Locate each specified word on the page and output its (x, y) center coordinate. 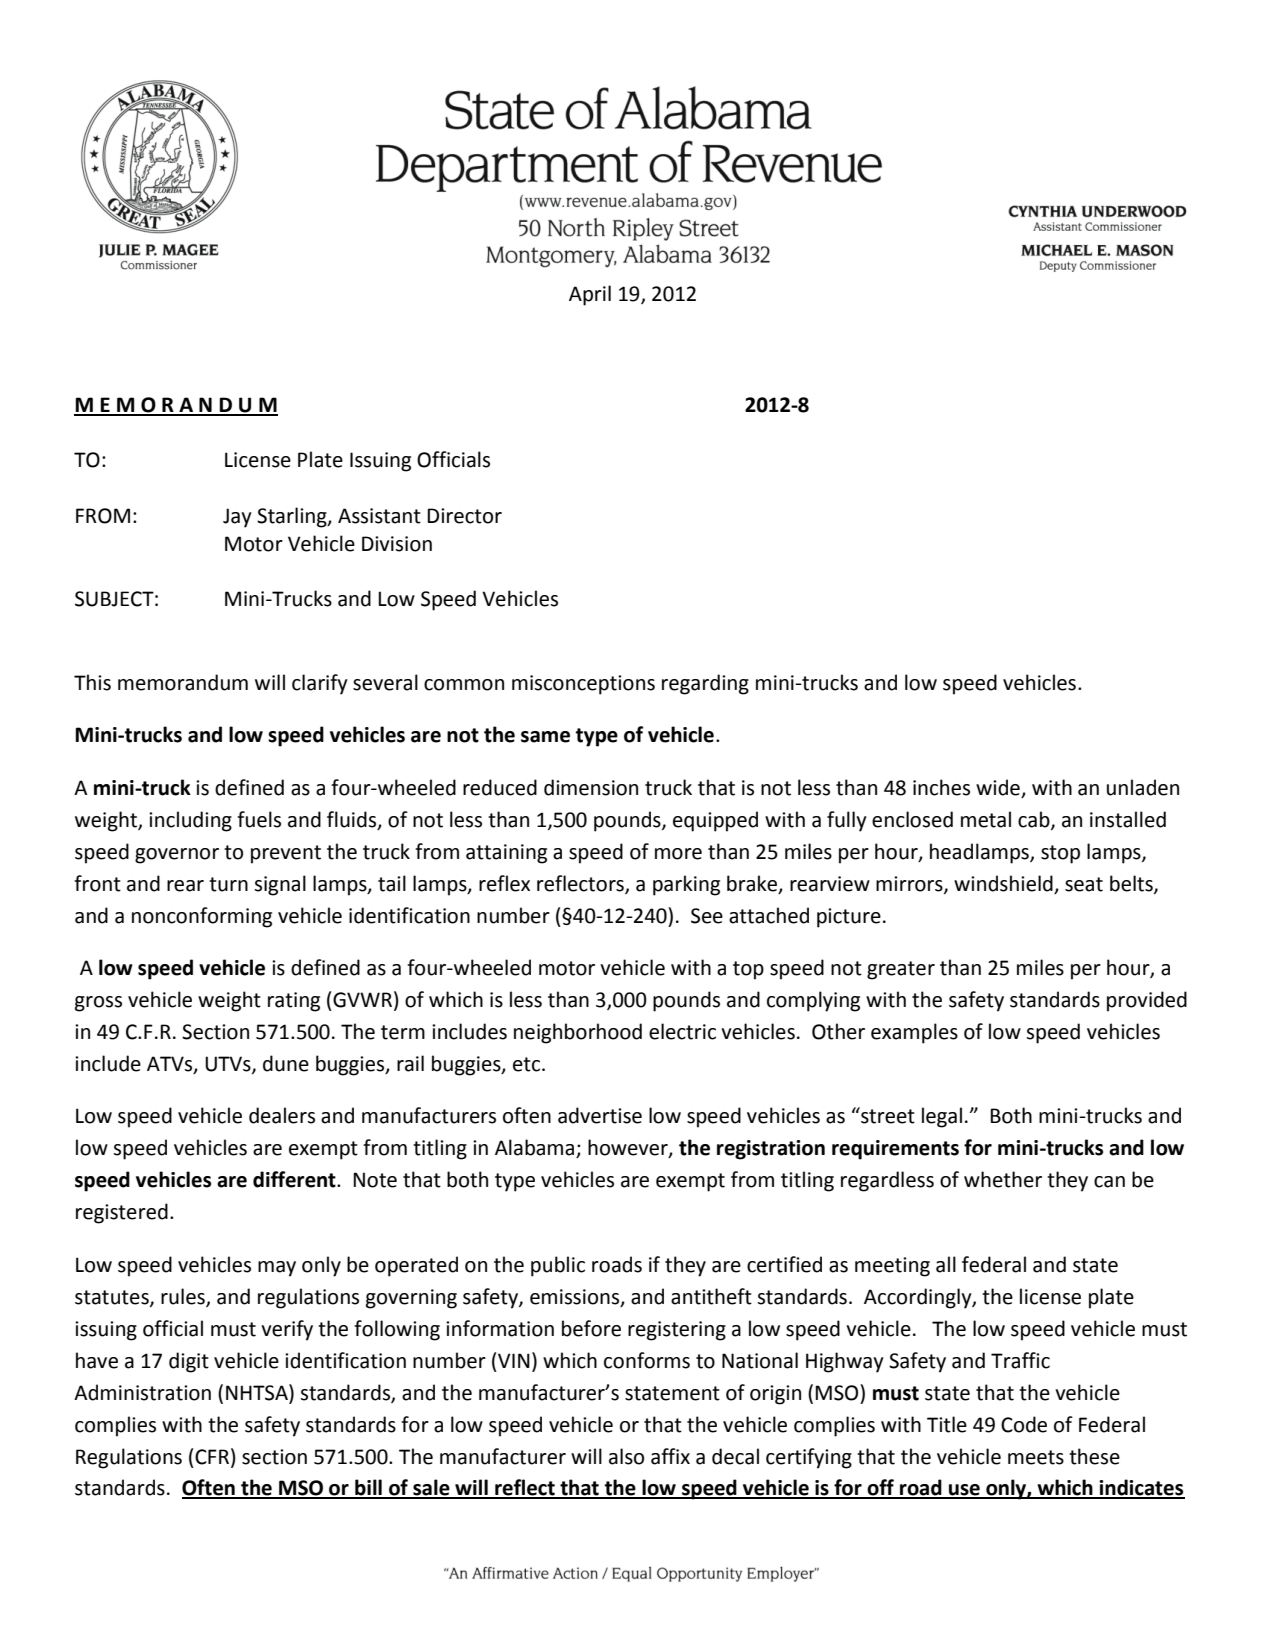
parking (686, 885)
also (626, 1456)
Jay (237, 518)
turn (228, 884)
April (590, 295)
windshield (1003, 883)
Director (464, 516)
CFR (212, 1457)
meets (1036, 1457)
